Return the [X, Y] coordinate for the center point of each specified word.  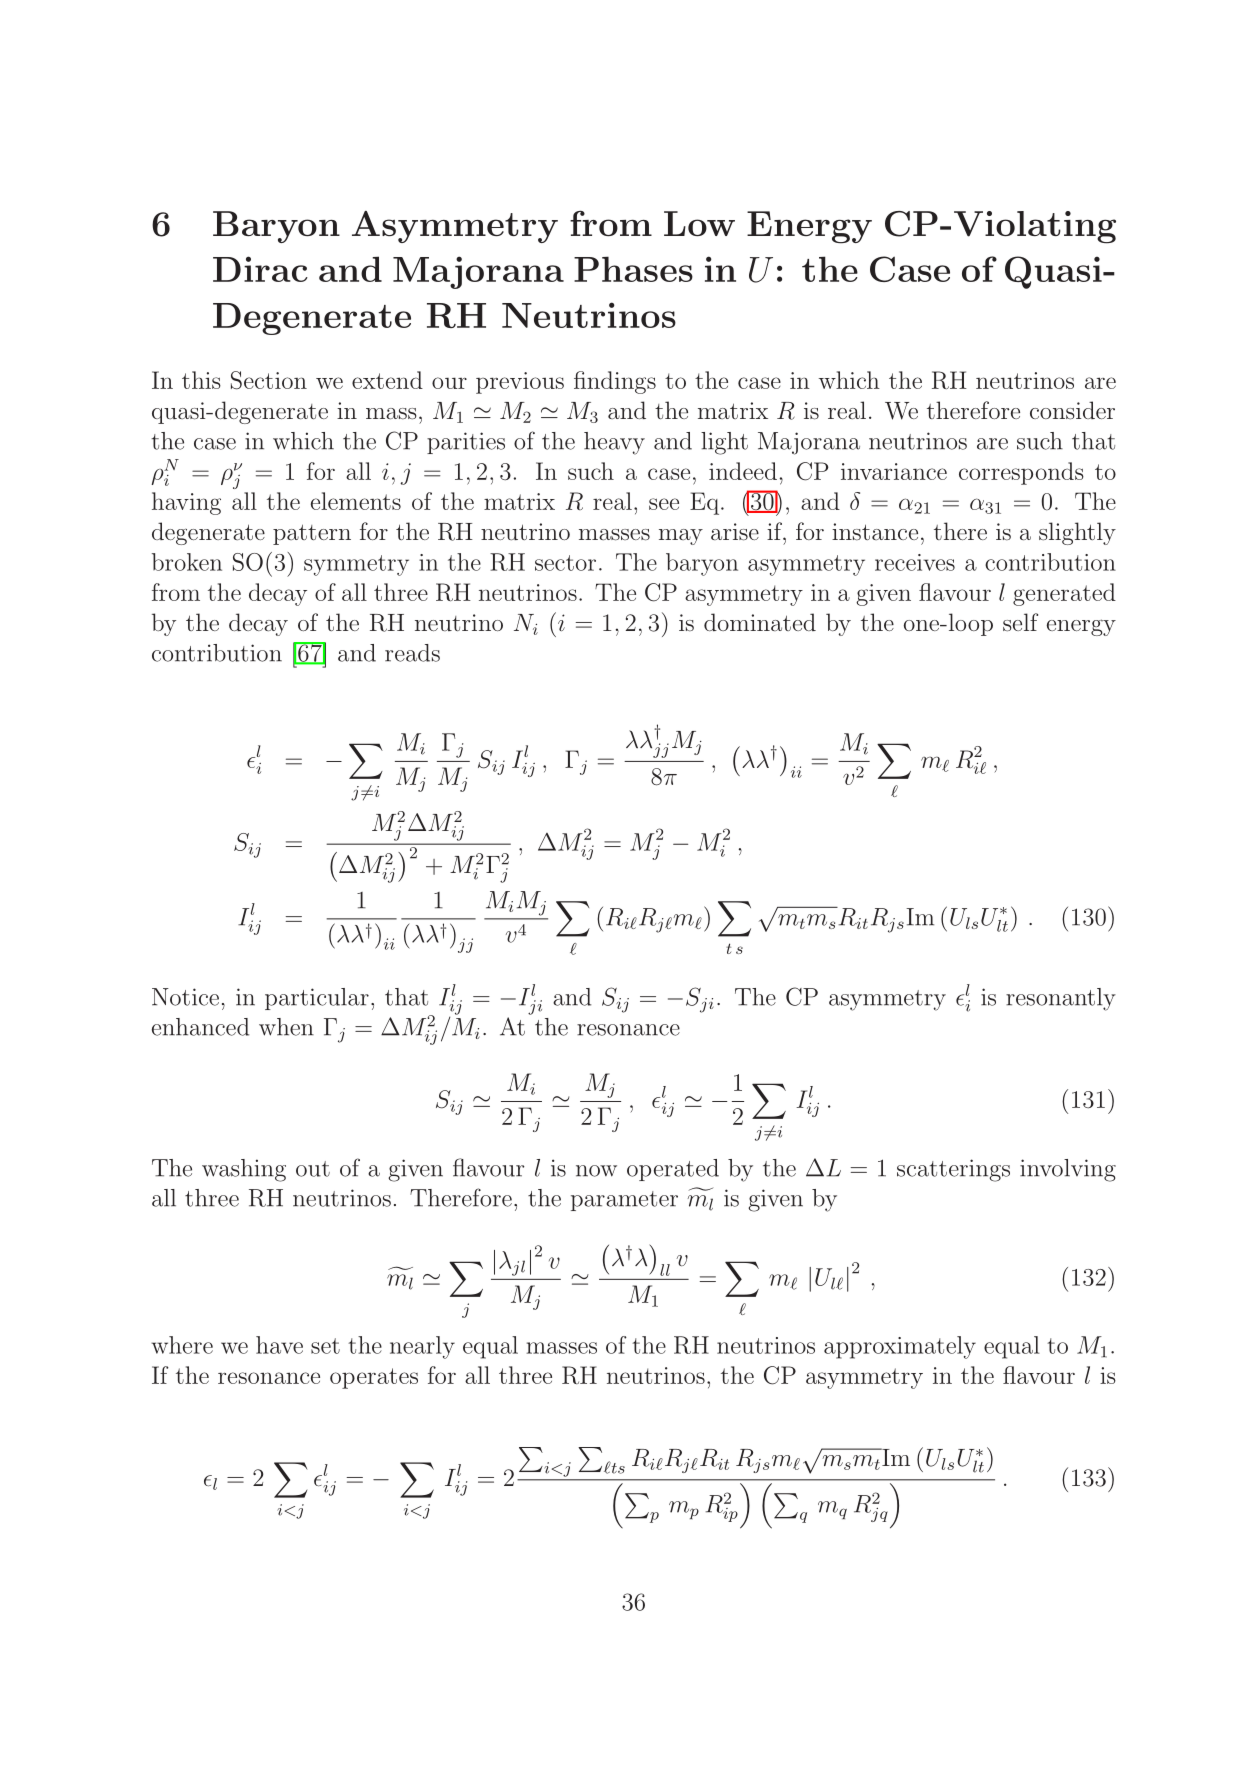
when [286, 1027]
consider [1072, 410]
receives [915, 562]
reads [412, 653]
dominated [760, 622]
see [664, 504]
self [1020, 622]
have [279, 1345]
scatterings [953, 1170]
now [596, 1171]
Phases [633, 269]
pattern [312, 534]
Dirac [260, 269]
